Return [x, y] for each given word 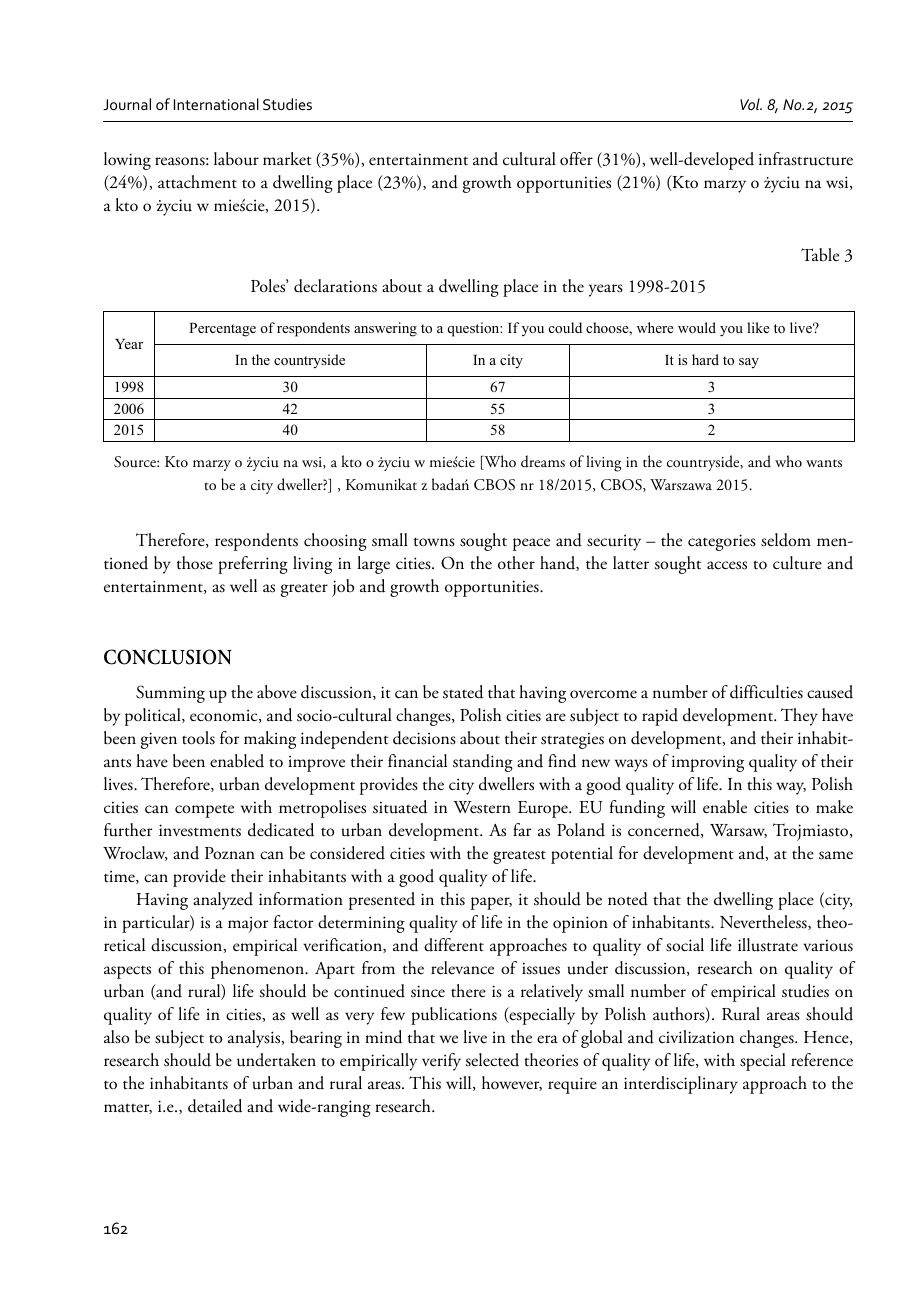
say [749, 363]
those [195, 563]
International [216, 104]
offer [576, 158]
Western [482, 807]
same [836, 855]
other [516, 563]
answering [385, 329]
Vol [751, 104]
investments [200, 830]
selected [492, 1060]
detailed [215, 1106]
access [727, 565]
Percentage [222, 330]
